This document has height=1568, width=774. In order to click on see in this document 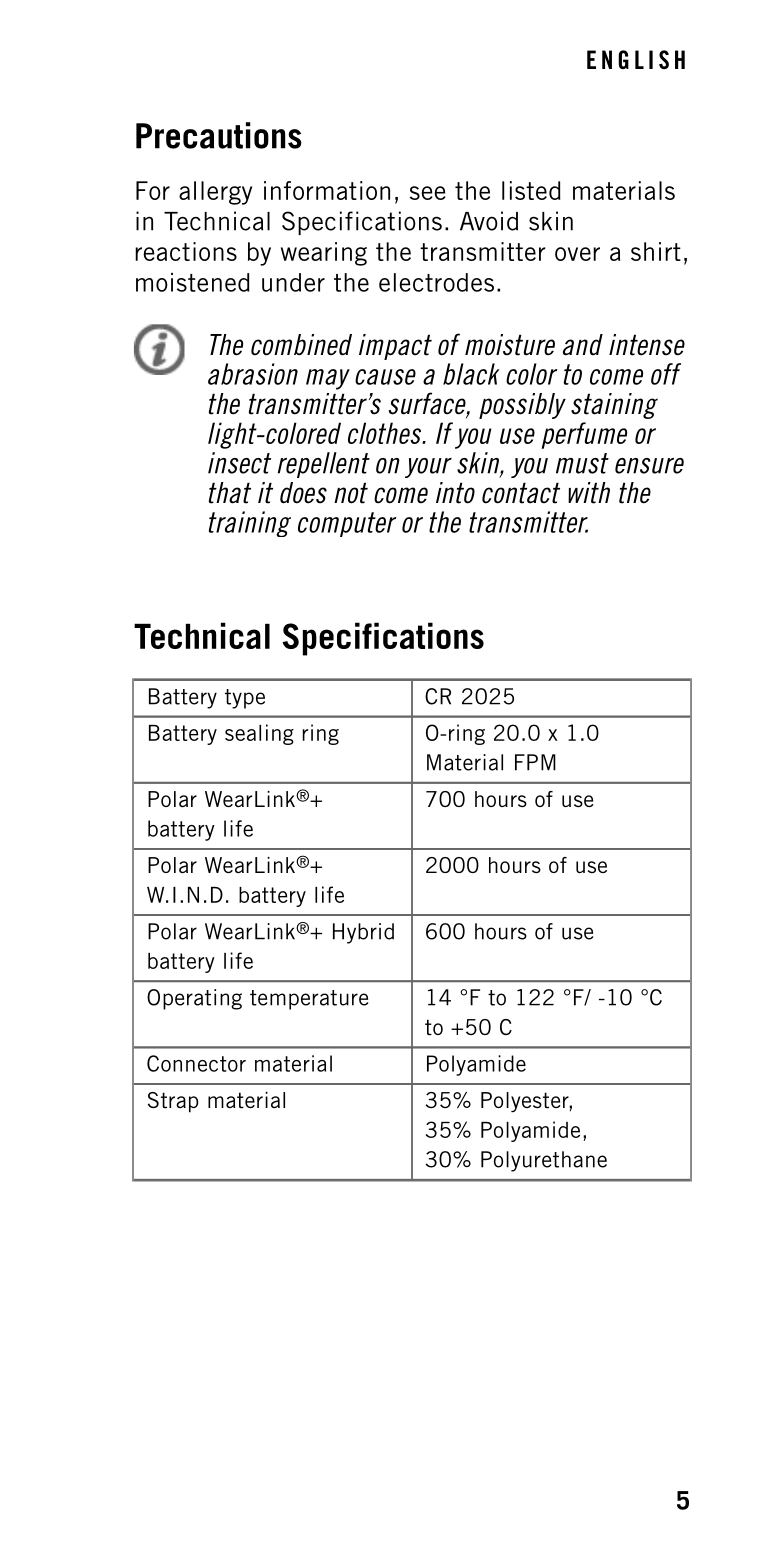, I will do `click(428, 193)`.
